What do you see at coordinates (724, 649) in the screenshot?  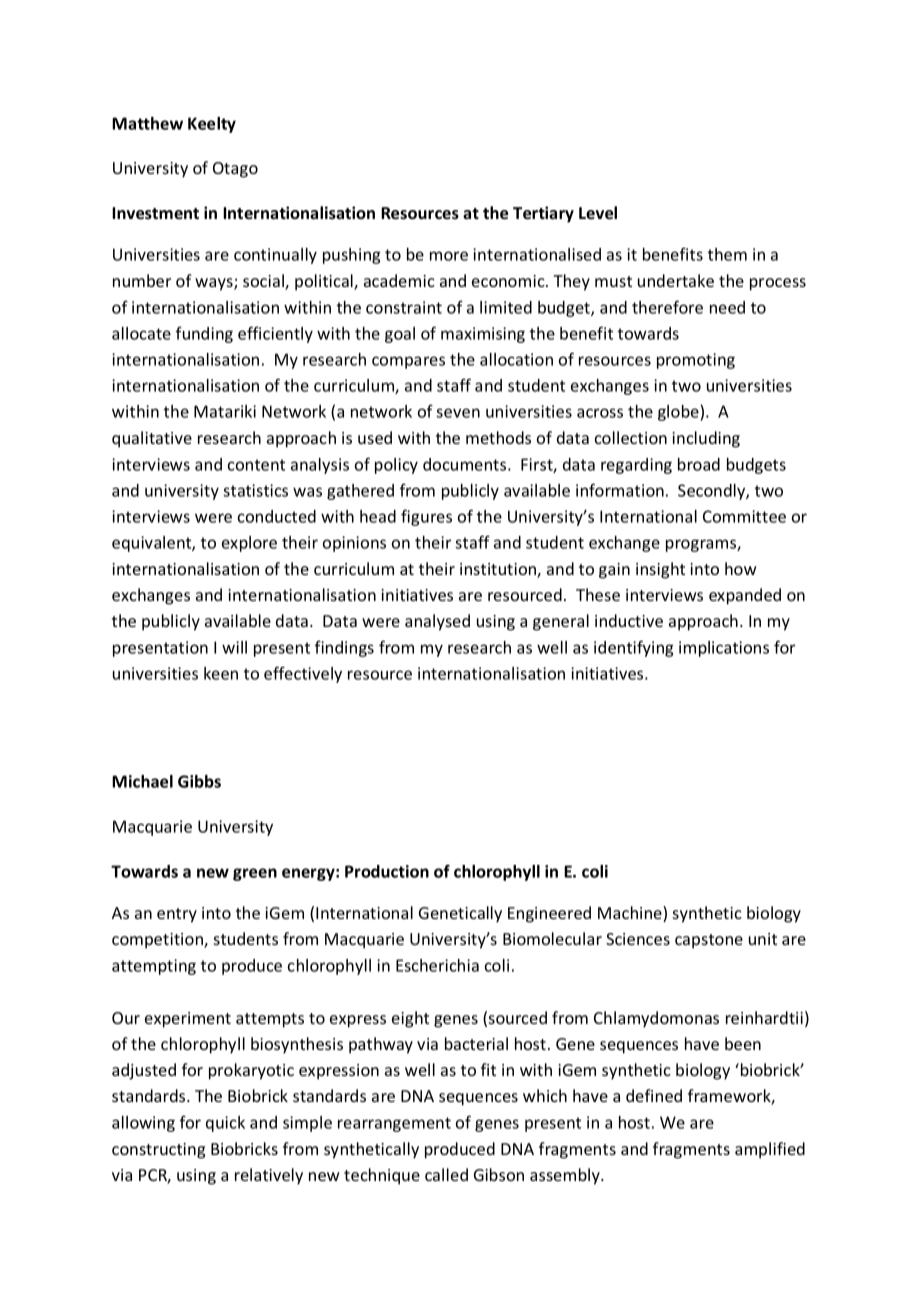 I see `implications` at bounding box center [724, 649].
